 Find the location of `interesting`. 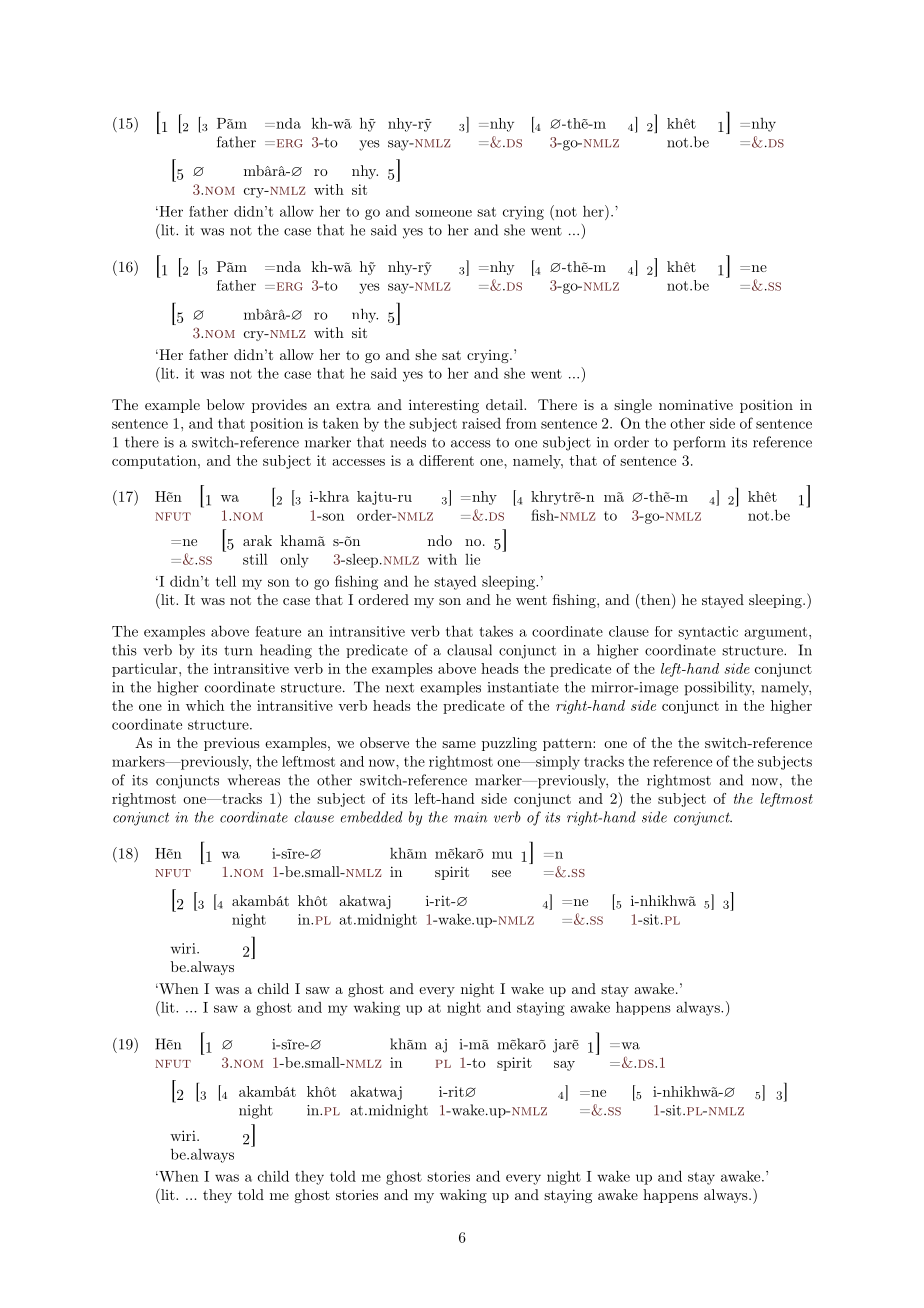

interesting is located at coordinates (444, 406).
